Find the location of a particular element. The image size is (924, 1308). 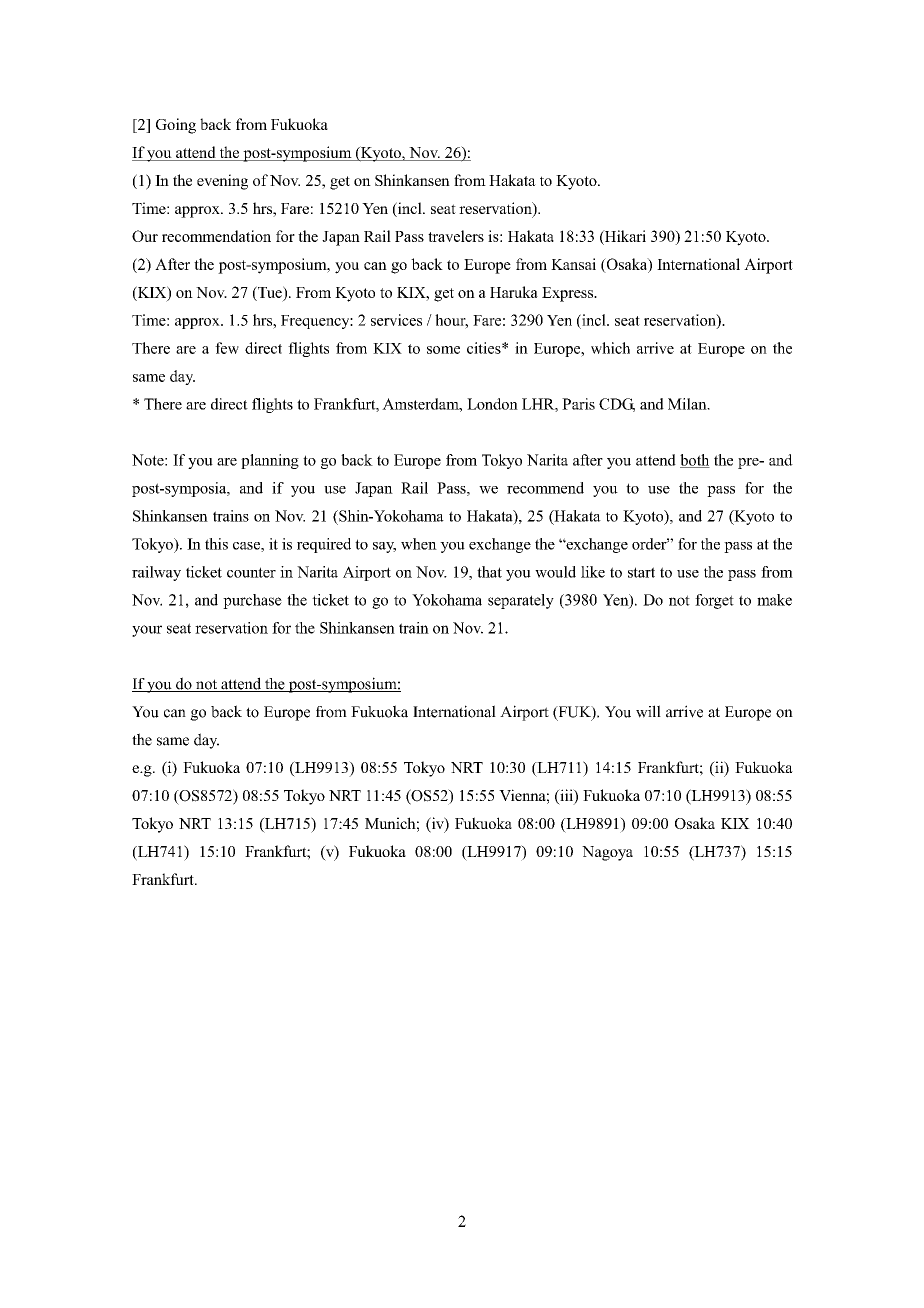

Nagoya is located at coordinates (607, 853).
